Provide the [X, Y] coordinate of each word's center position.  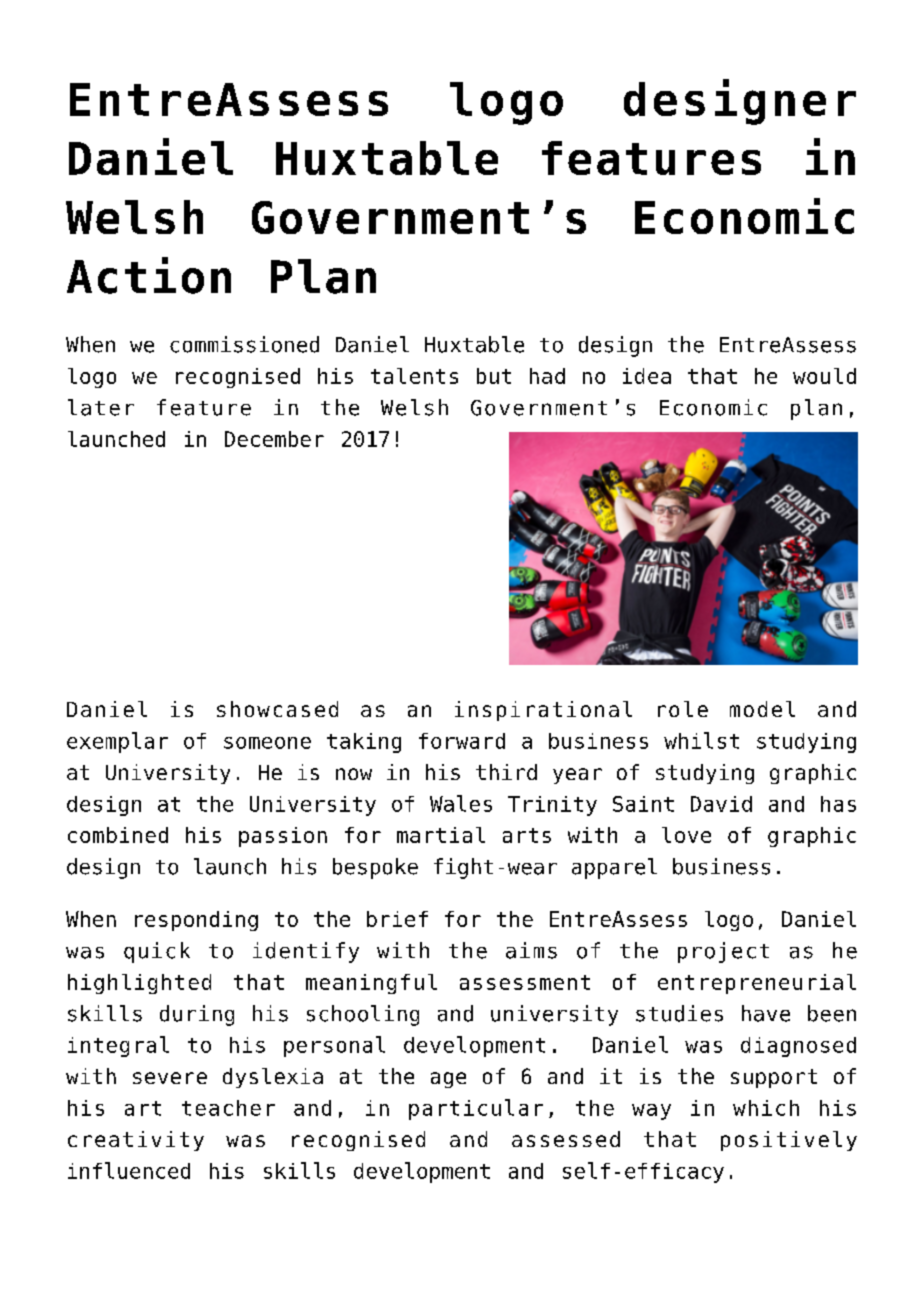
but [494, 376]
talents [414, 376]
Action [149, 275]
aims [531, 950]
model [762, 709]
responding [196, 921]
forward [462, 741]
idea [647, 376]
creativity [136, 1141]
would [824, 376]
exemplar [117, 742]
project [723, 952]
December [274, 439]
